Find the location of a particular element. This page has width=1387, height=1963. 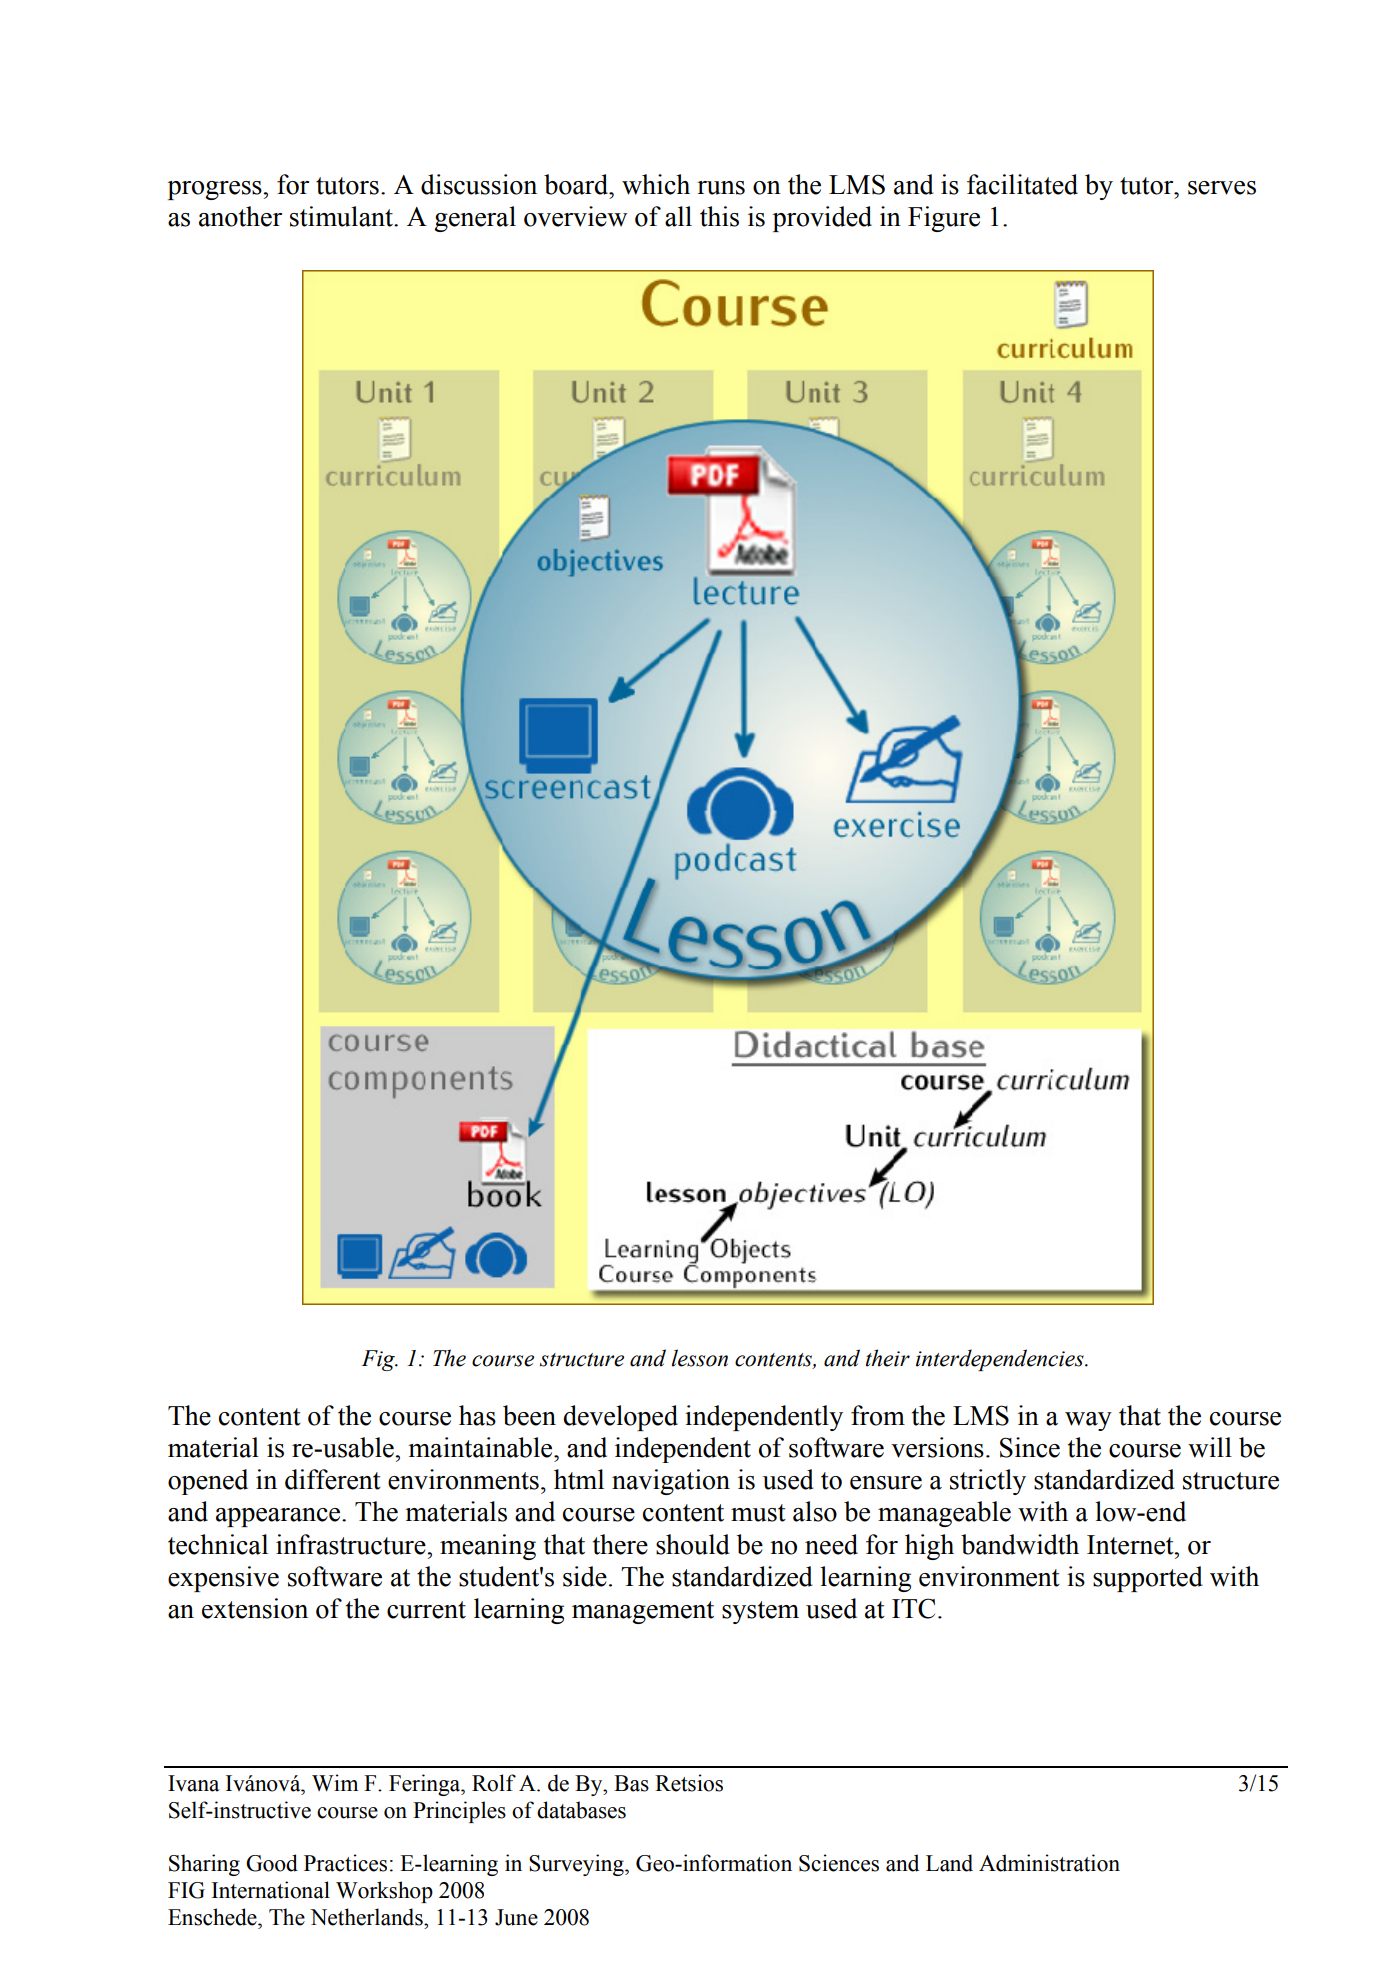

interdependencies is located at coordinates (1001, 1360).
